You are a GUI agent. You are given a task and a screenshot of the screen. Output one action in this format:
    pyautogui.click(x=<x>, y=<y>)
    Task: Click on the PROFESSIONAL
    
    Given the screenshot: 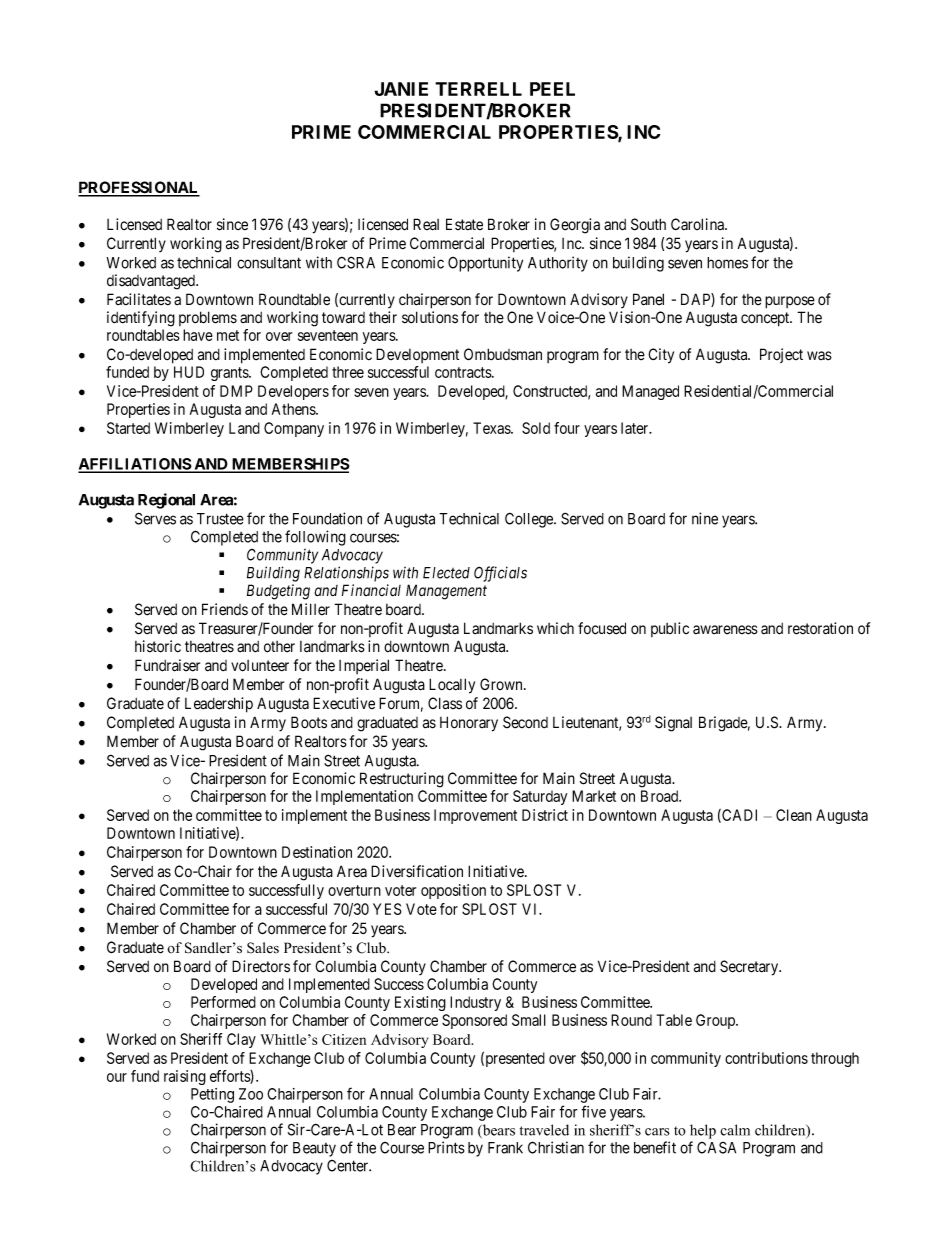 What is the action you would take?
    pyautogui.click(x=139, y=188)
